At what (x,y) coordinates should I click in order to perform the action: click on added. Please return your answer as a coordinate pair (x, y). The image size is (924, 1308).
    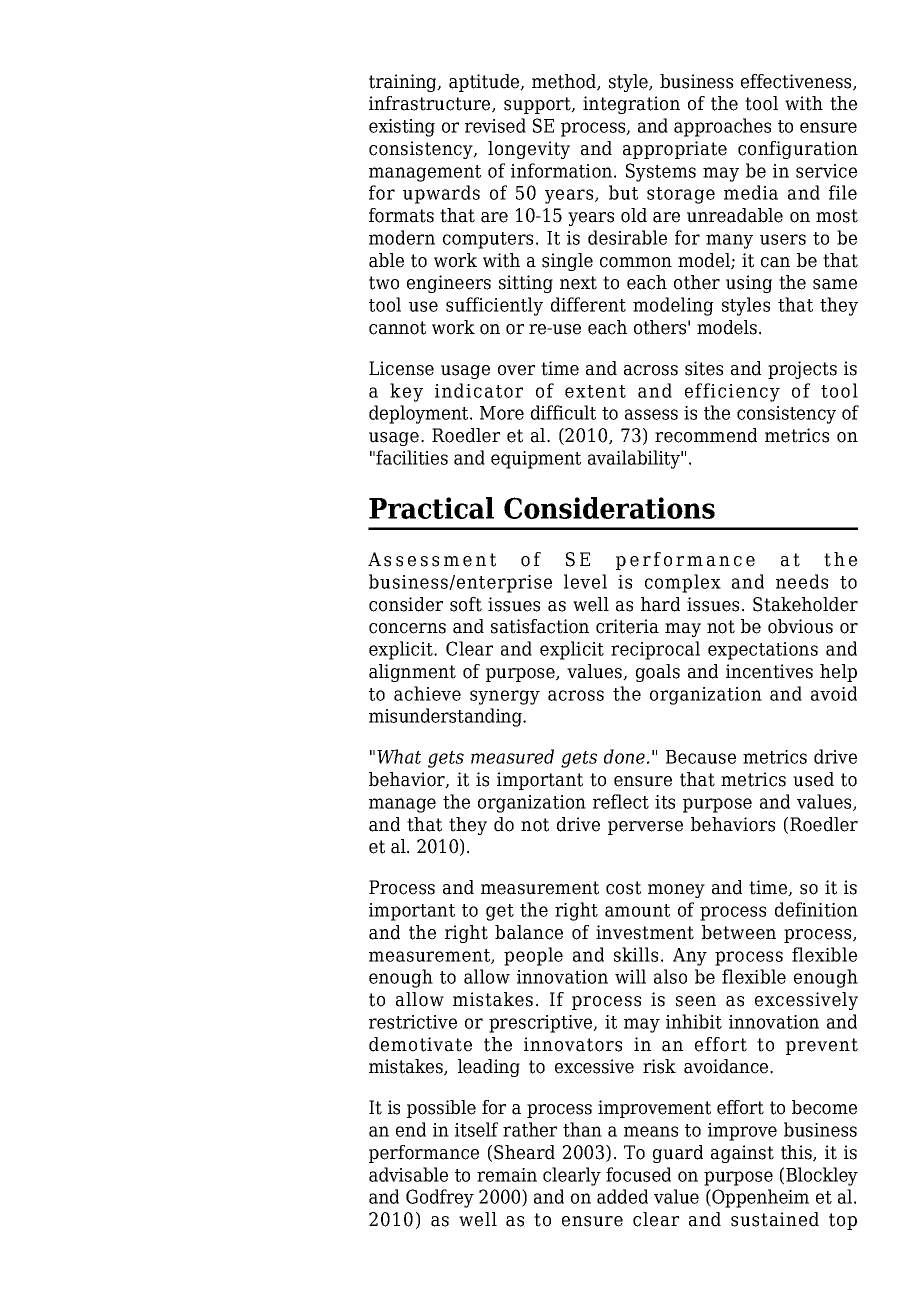
    Looking at the image, I should click on (622, 1196).
